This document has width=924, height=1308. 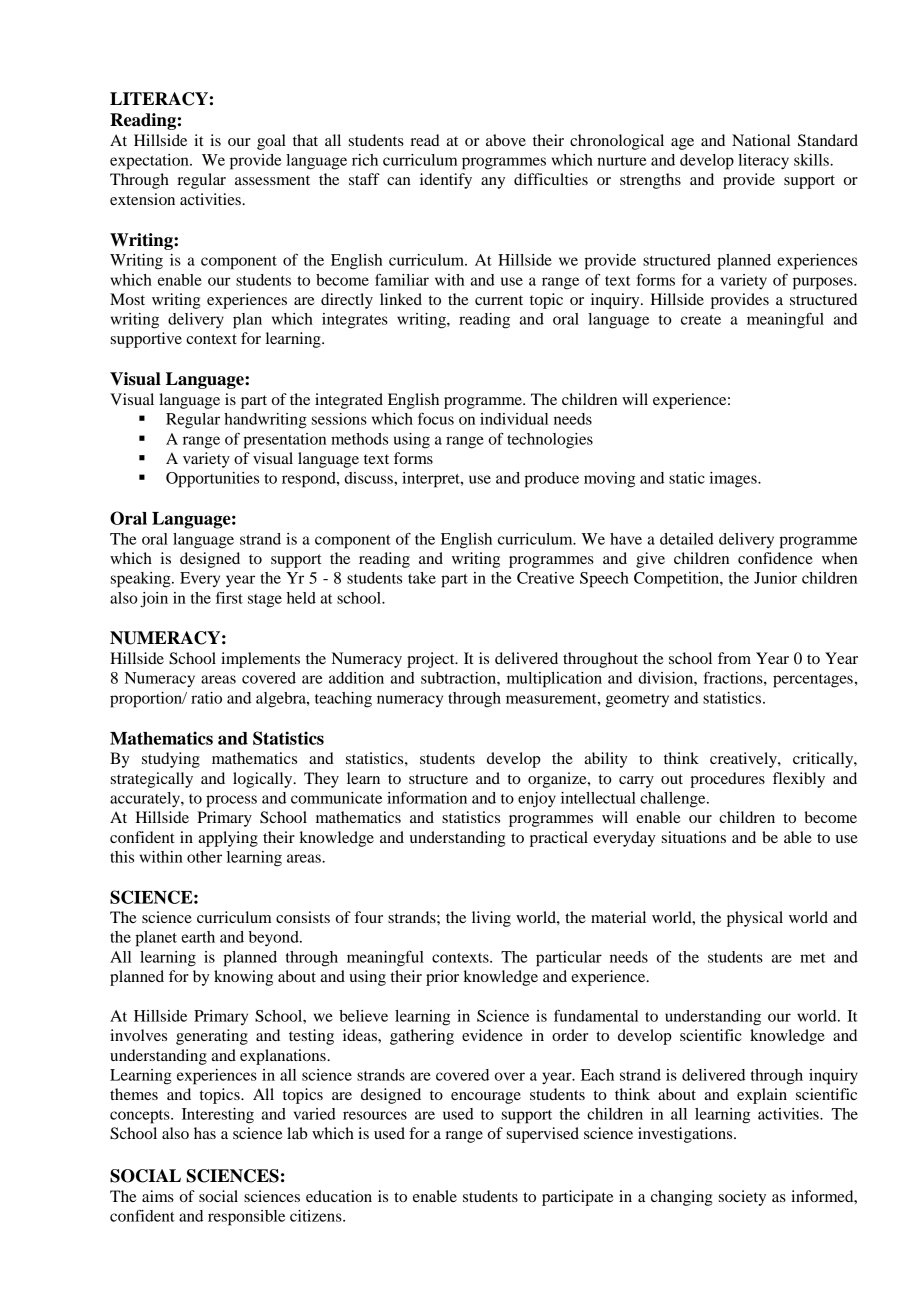 I want to click on situations, so click(x=694, y=837).
